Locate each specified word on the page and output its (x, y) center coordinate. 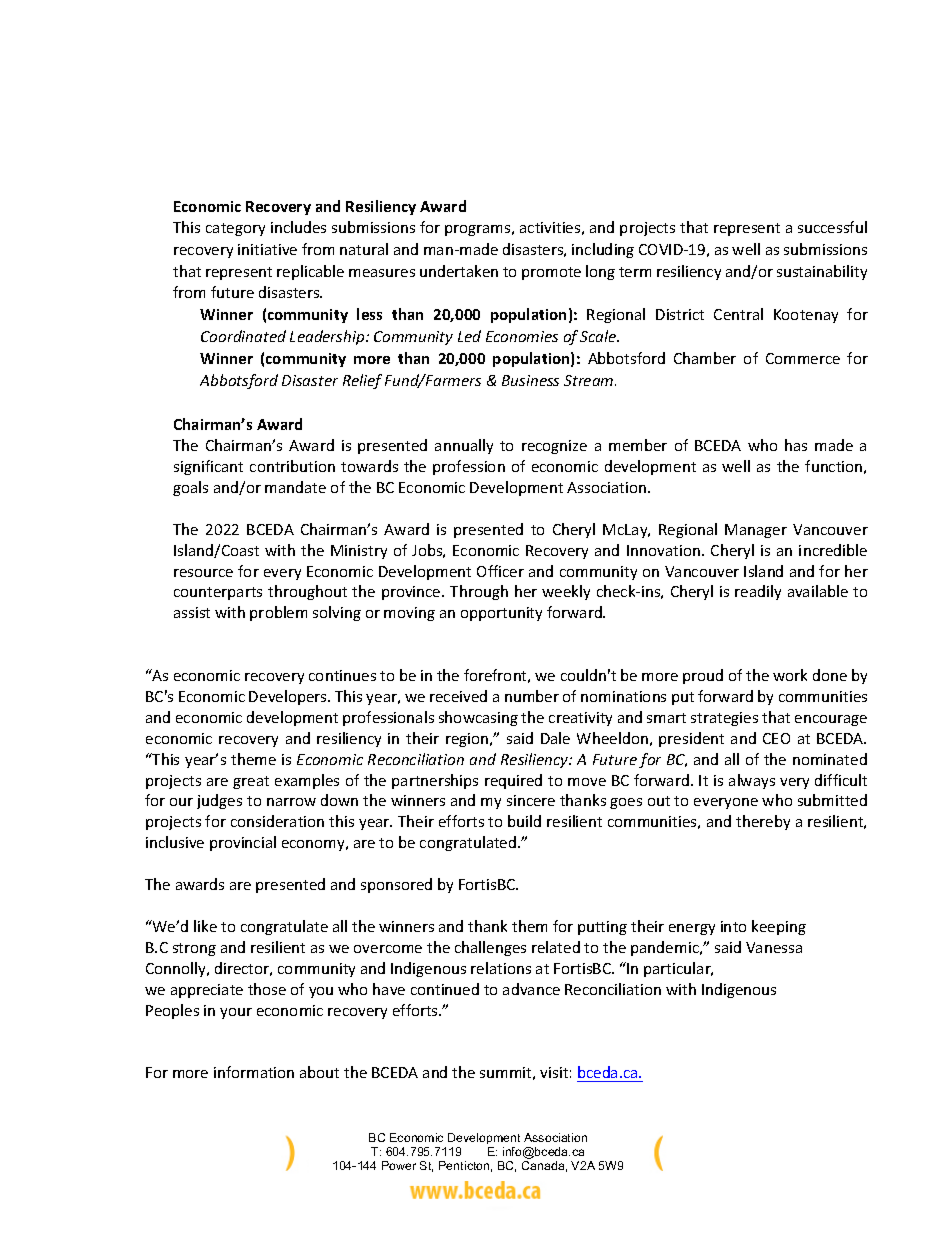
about (319, 1072)
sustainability (822, 272)
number (532, 696)
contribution (292, 466)
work (790, 675)
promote (551, 273)
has (796, 445)
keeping (779, 927)
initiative (267, 249)
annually (464, 446)
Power (399, 1165)
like (205, 926)
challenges (490, 948)
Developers (289, 697)
